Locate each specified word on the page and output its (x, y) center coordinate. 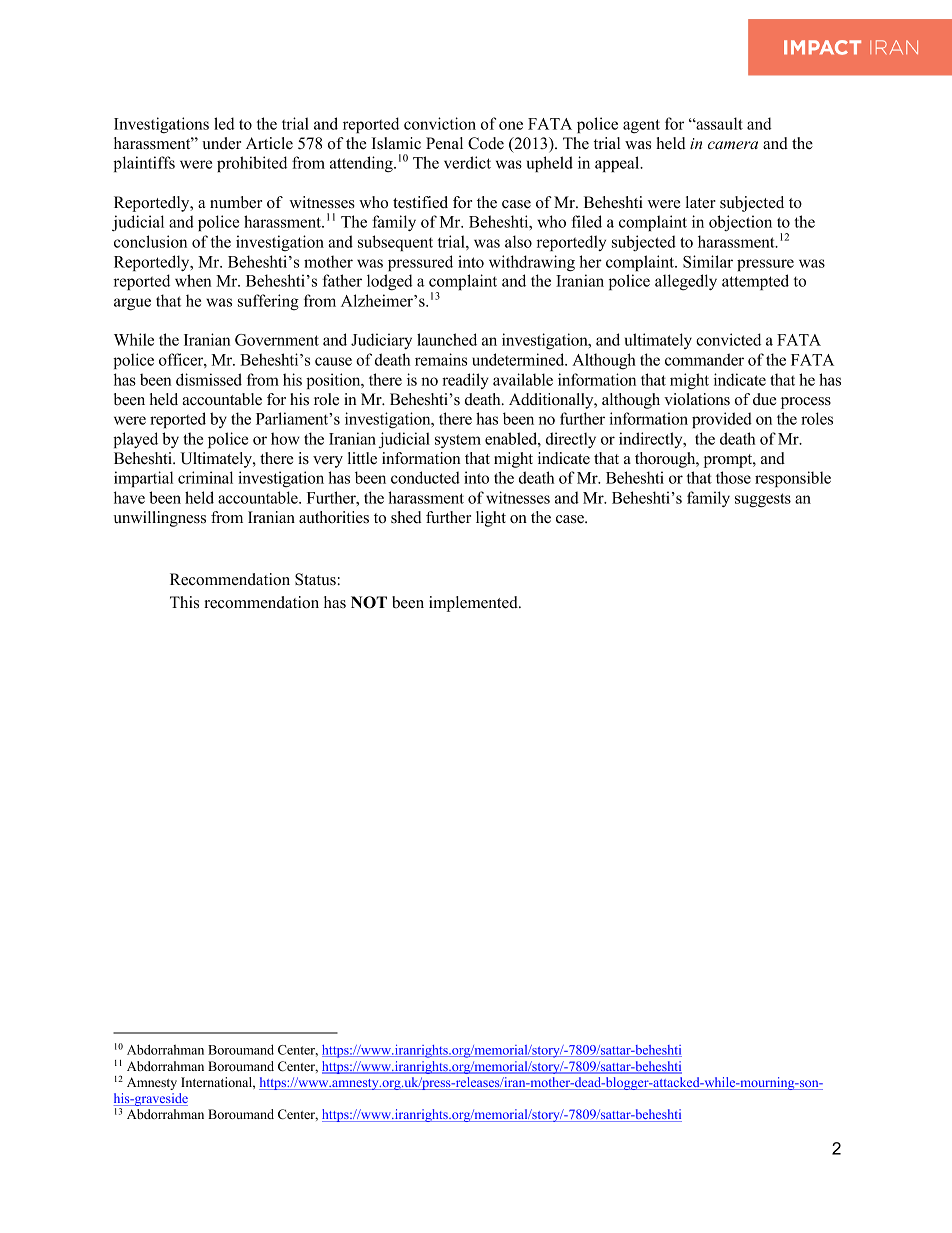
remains (441, 359)
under (221, 143)
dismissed (209, 379)
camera (733, 145)
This (184, 602)
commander (704, 359)
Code (486, 143)
